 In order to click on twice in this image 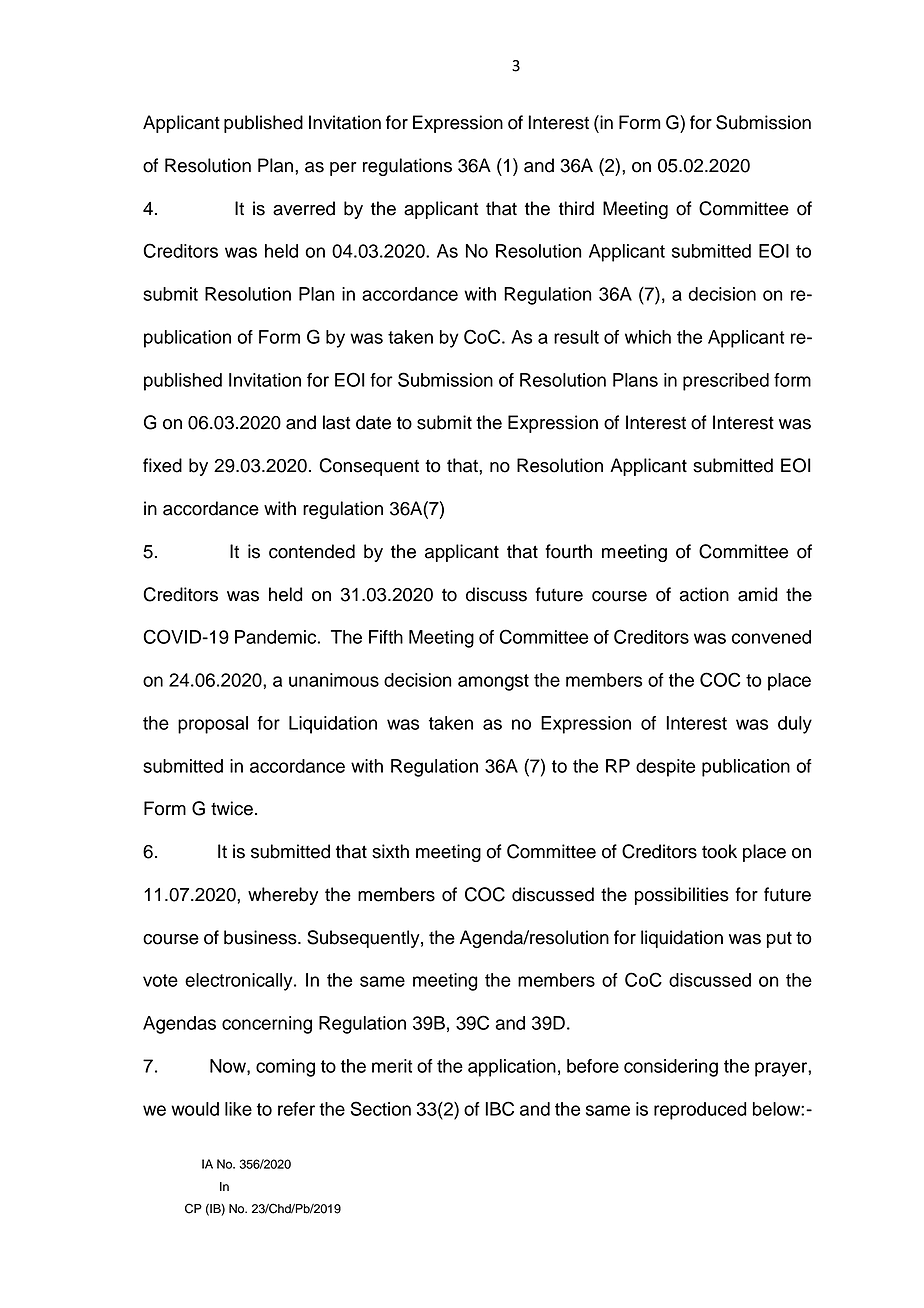, I will do `click(232, 808)`.
